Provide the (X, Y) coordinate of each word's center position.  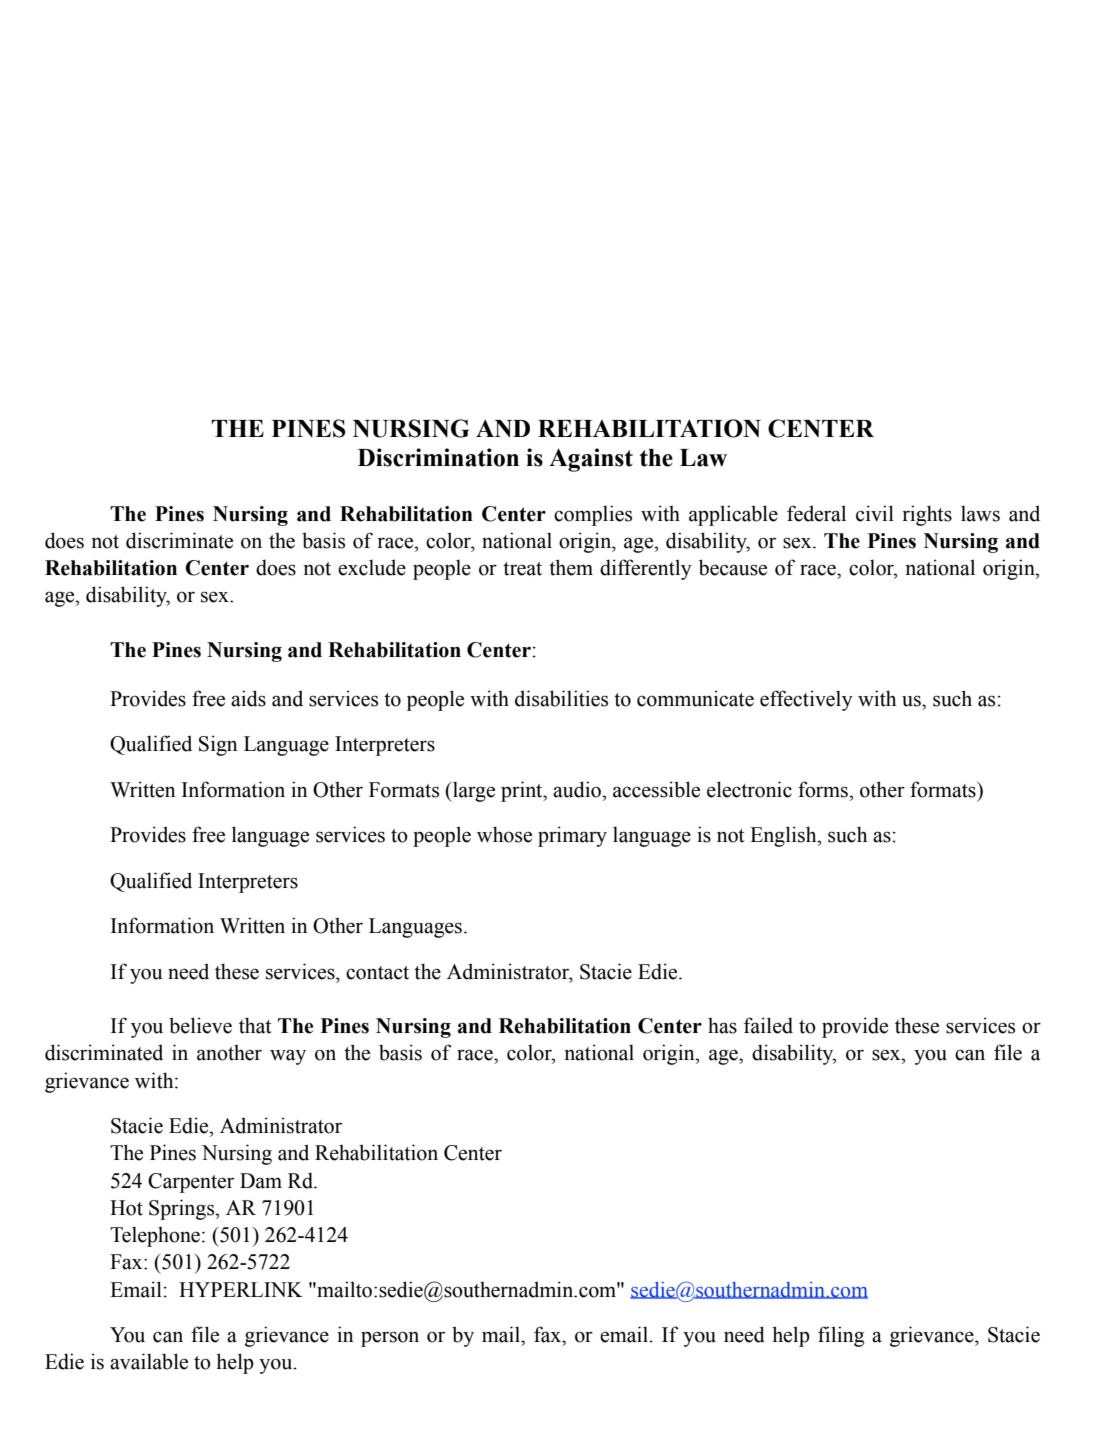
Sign (218, 745)
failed (768, 1025)
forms (824, 789)
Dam (261, 1181)
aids (248, 698)
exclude (372, 567)
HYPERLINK (241, 1289)
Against (591, 460)
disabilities (561, 698)
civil (875, 513)
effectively (806, 700)
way (288, 1057)
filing (841, 1336)
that (255, 1025)
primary (572, 836)
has (722, 1026)
